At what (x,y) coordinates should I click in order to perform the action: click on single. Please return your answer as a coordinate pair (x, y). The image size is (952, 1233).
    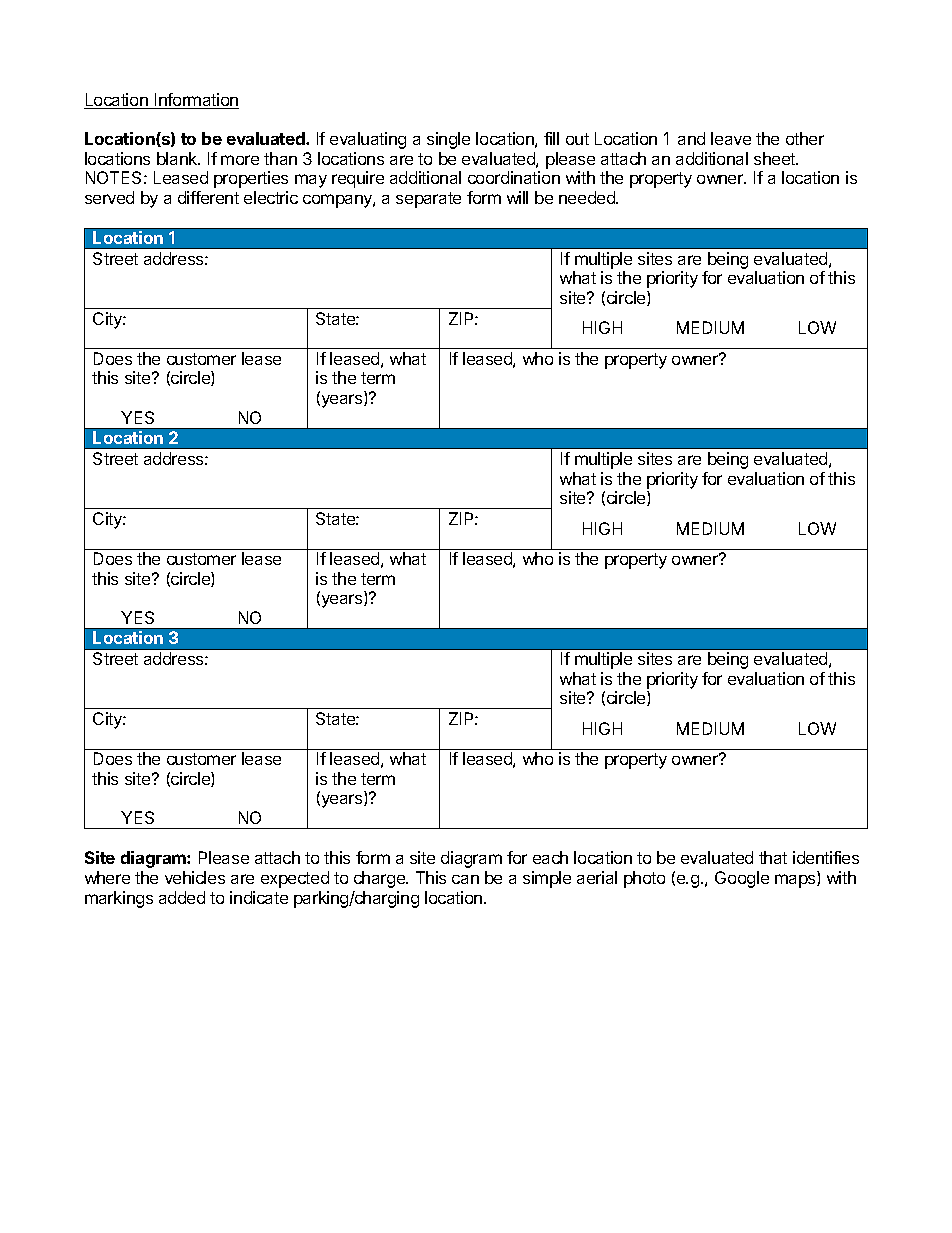
    Looking at the image, I should click on (448, 140).
